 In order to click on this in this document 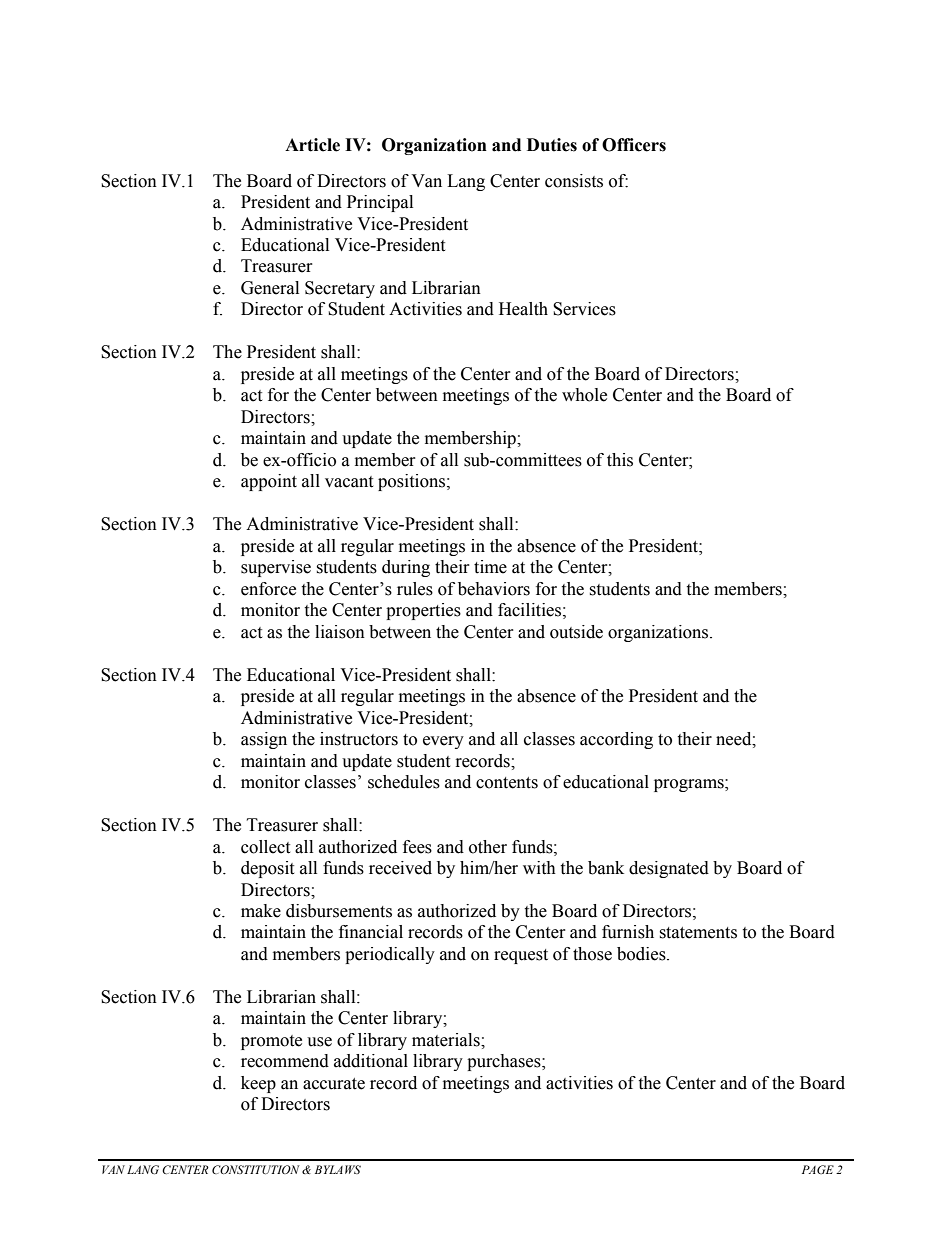, I will do `click(620, 460)`.
